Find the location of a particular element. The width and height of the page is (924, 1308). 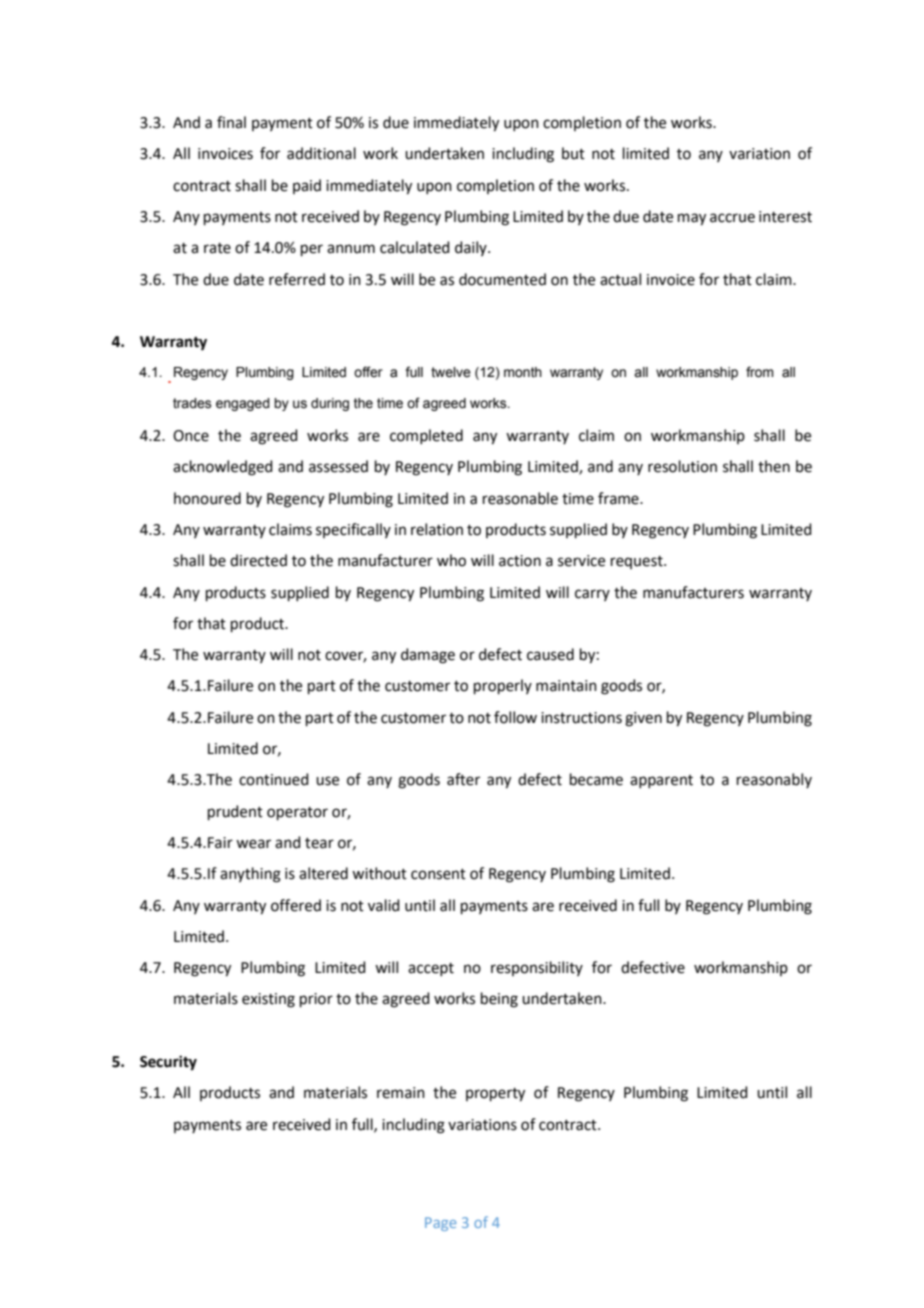

Page is located at coordinates (440, 1224).
